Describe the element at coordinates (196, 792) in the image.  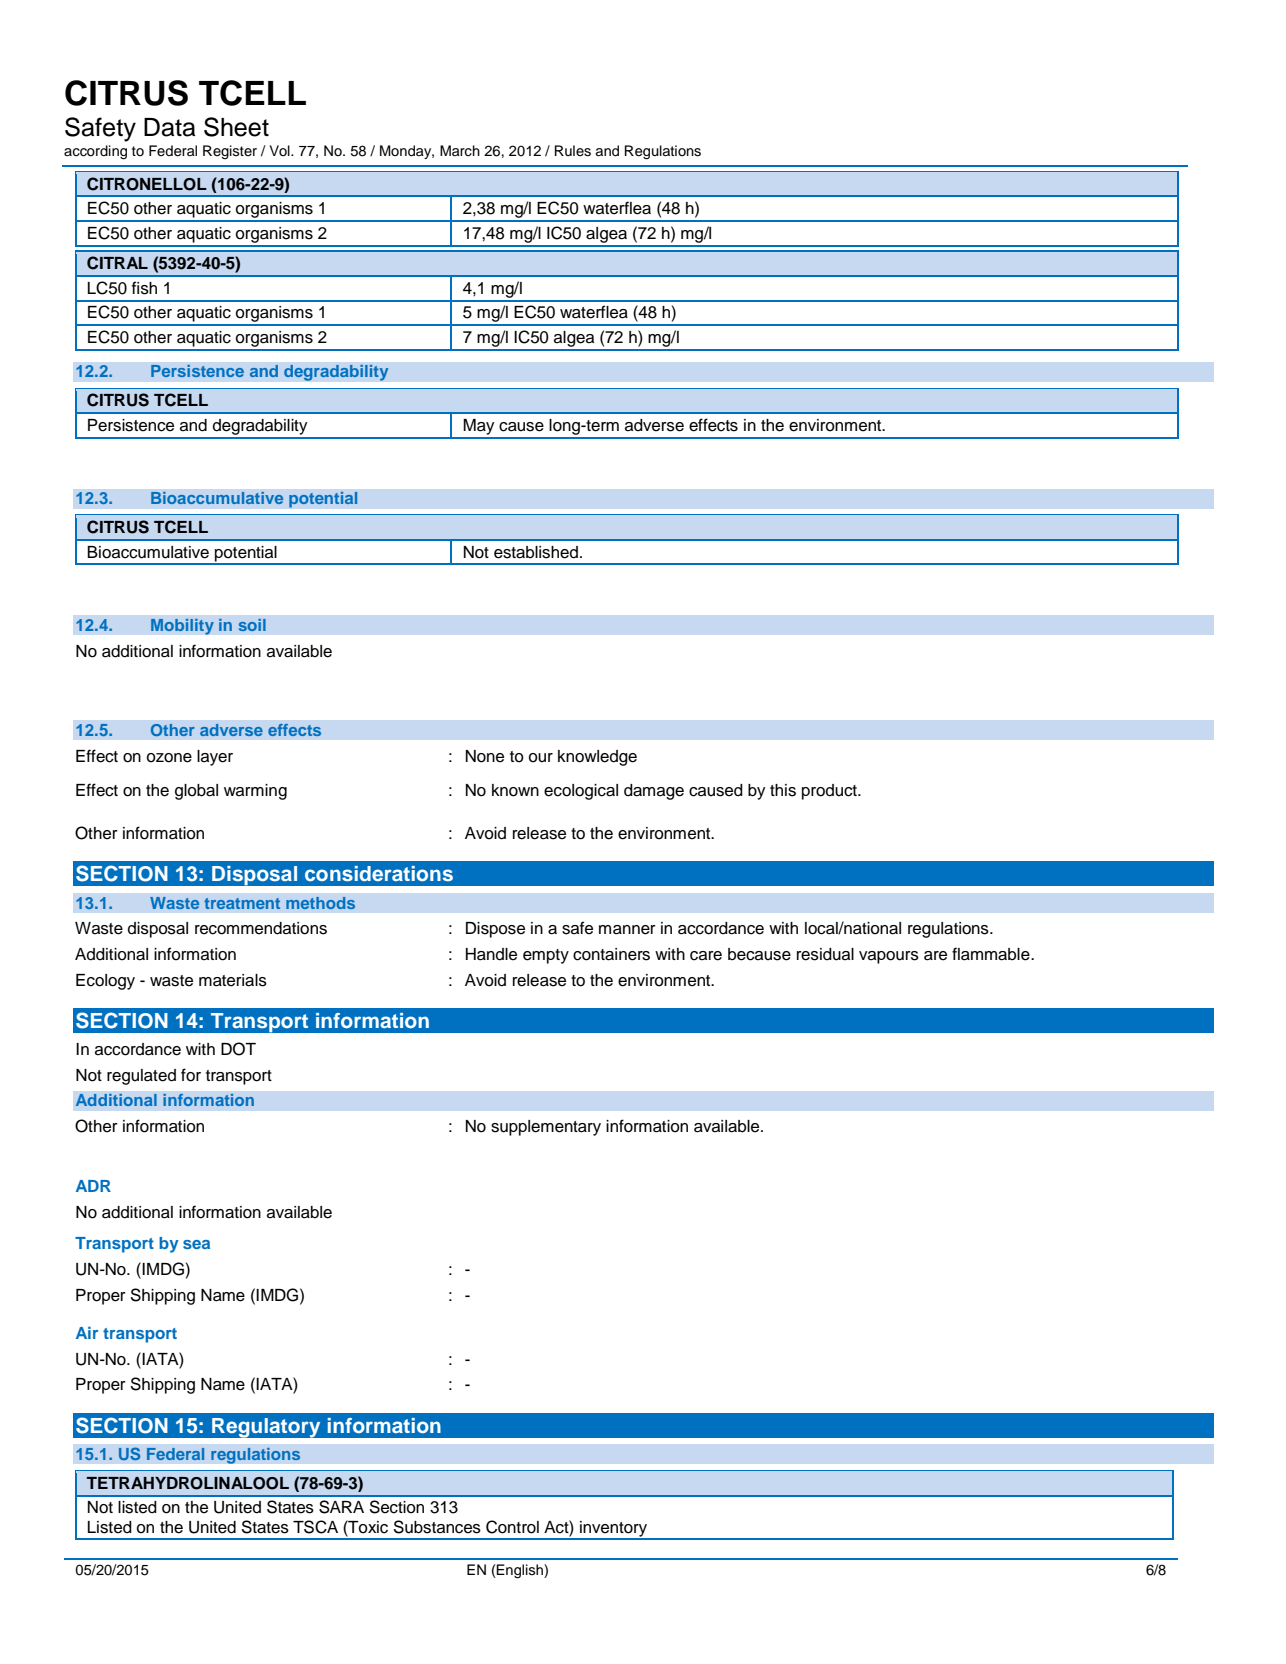
I see `global` at that location.
